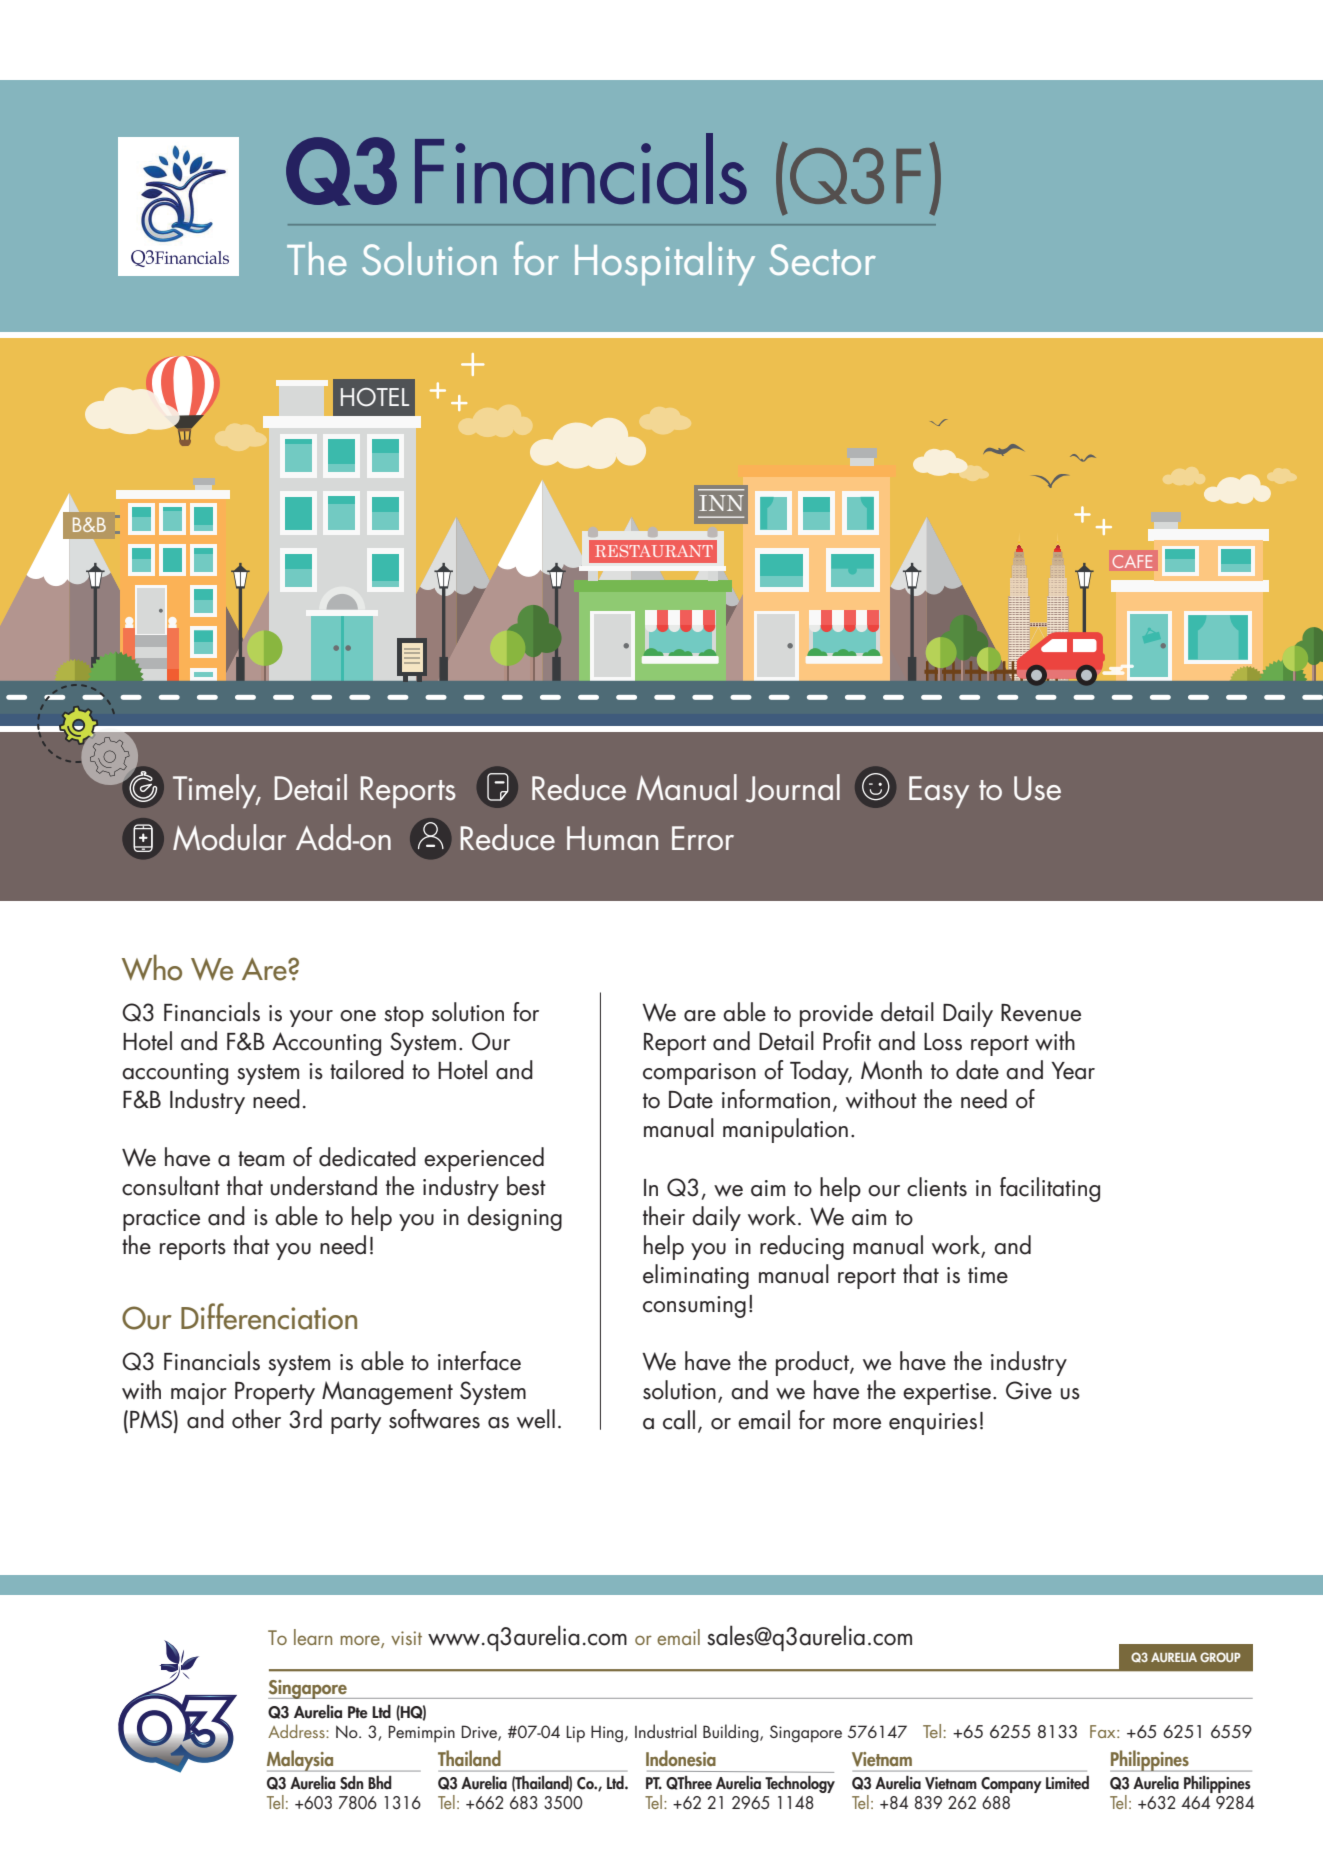 The image size is (1323, 1871). I want to click on Fax, so click(1104, 1731).
